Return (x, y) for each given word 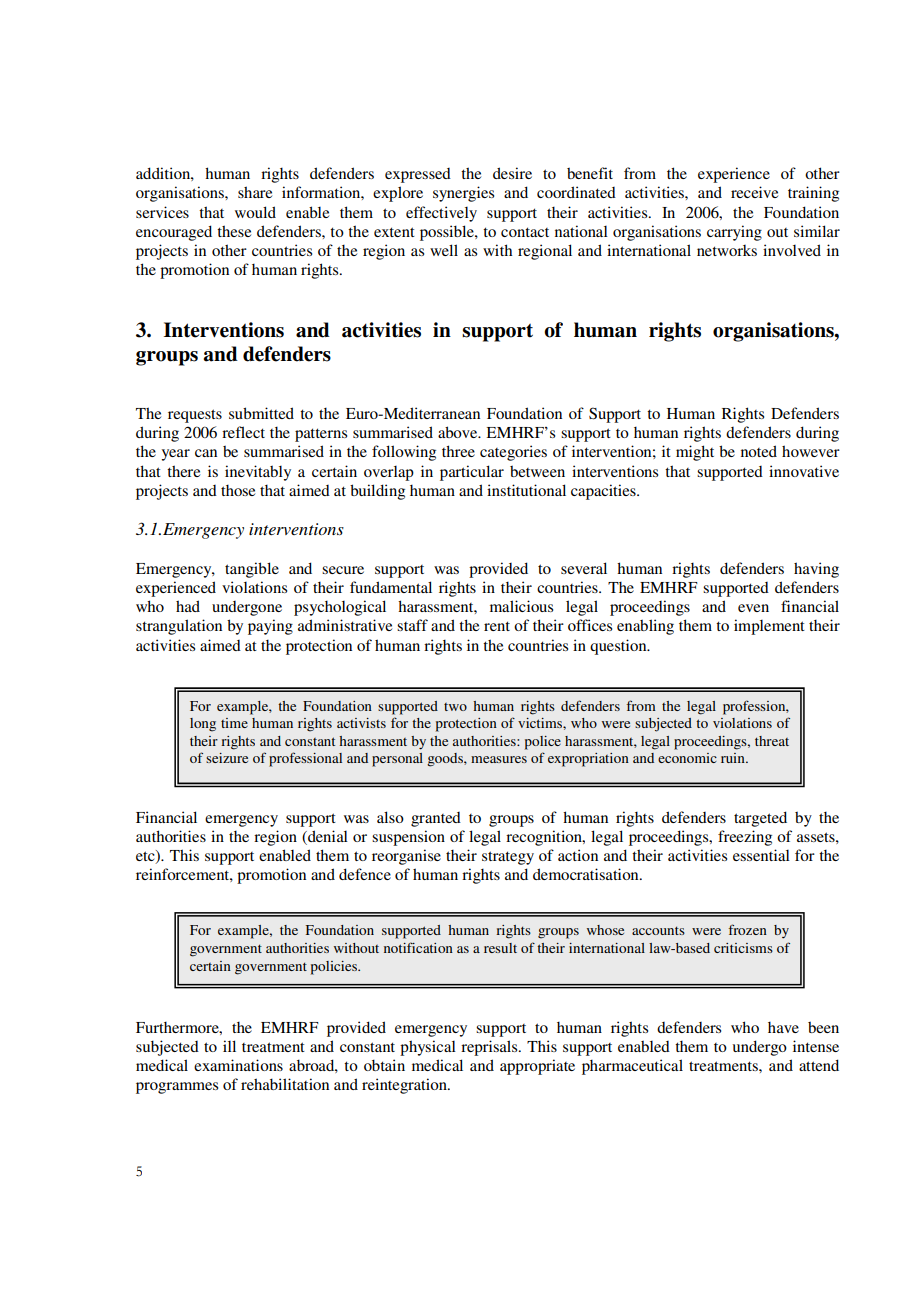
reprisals (490, 1048)
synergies (463, 194)
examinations (238, 1065)
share (255, 192)
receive (754, 192)
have (783, 1027)
